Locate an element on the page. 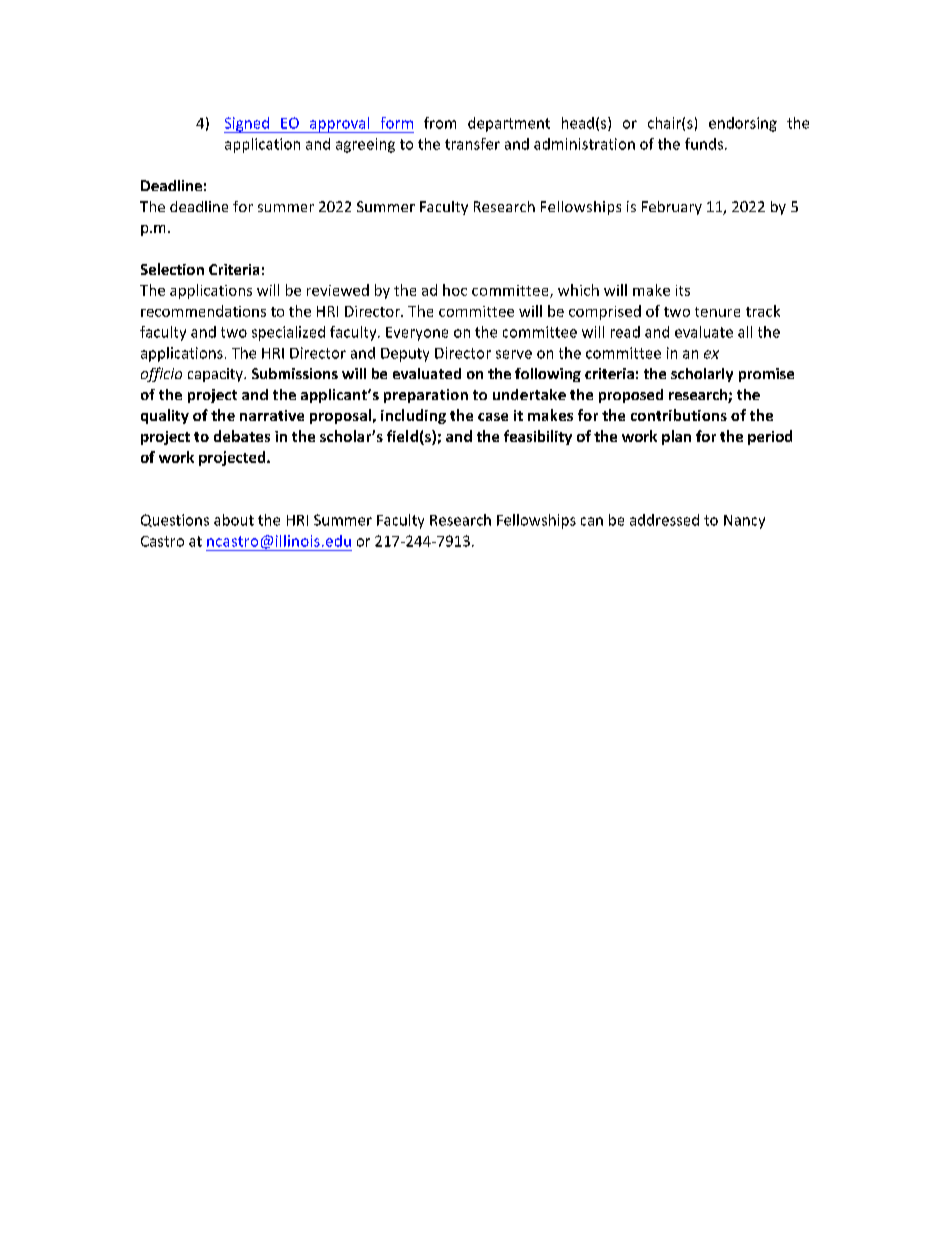 Image resolution: width=952 pixels, height=1233 pixels. plan is located at coordinates (676, 437).
